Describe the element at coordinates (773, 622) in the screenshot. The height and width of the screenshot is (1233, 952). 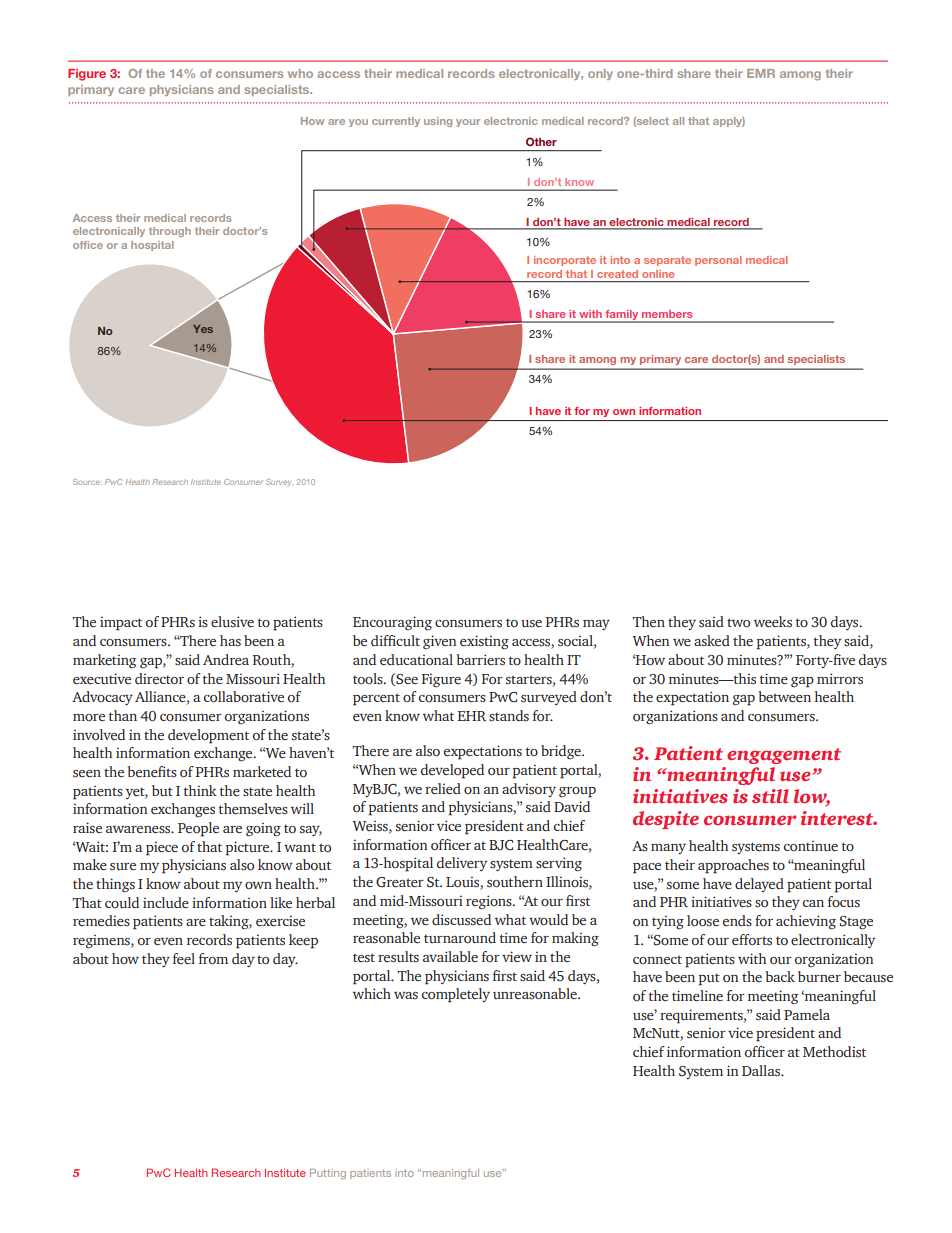
I see `weeks` at that location.
